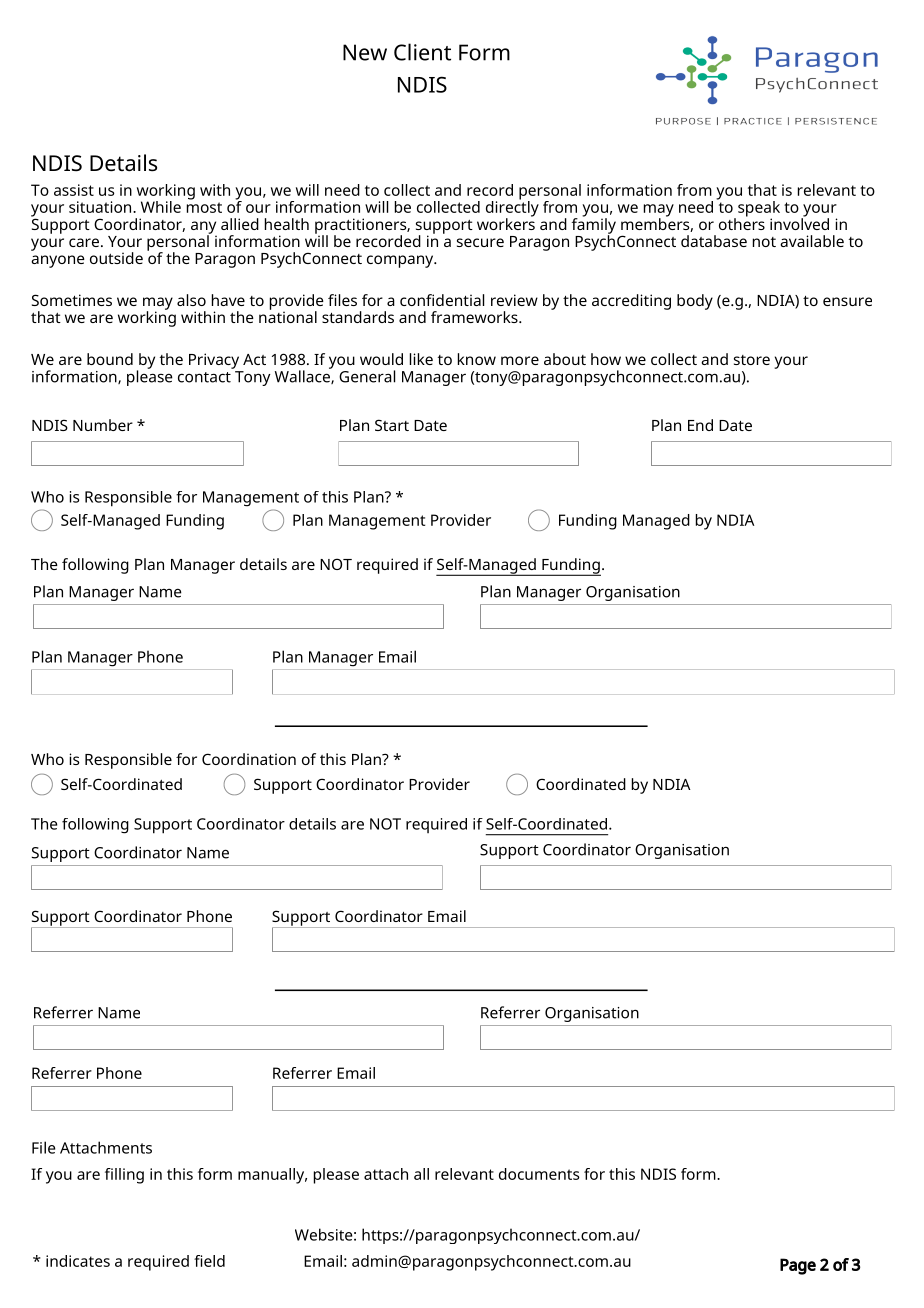 The height and width of the image is (1308, 924). What do you see at coordinates (539, 1174) in the image?
I see `documents` at bounding box center [539, 1174].
